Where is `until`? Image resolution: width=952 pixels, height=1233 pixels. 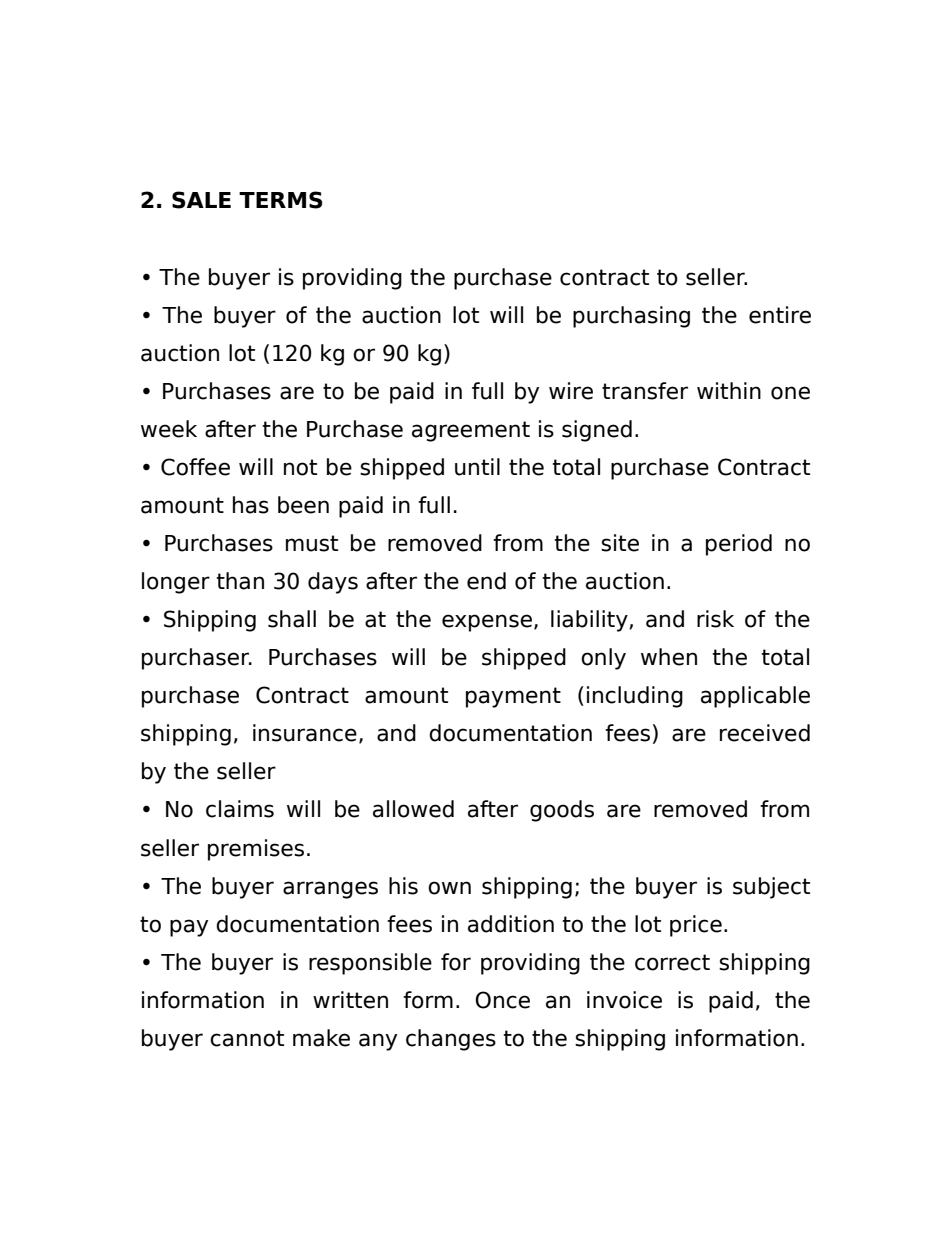 until is located at coordinates (477, 467).
